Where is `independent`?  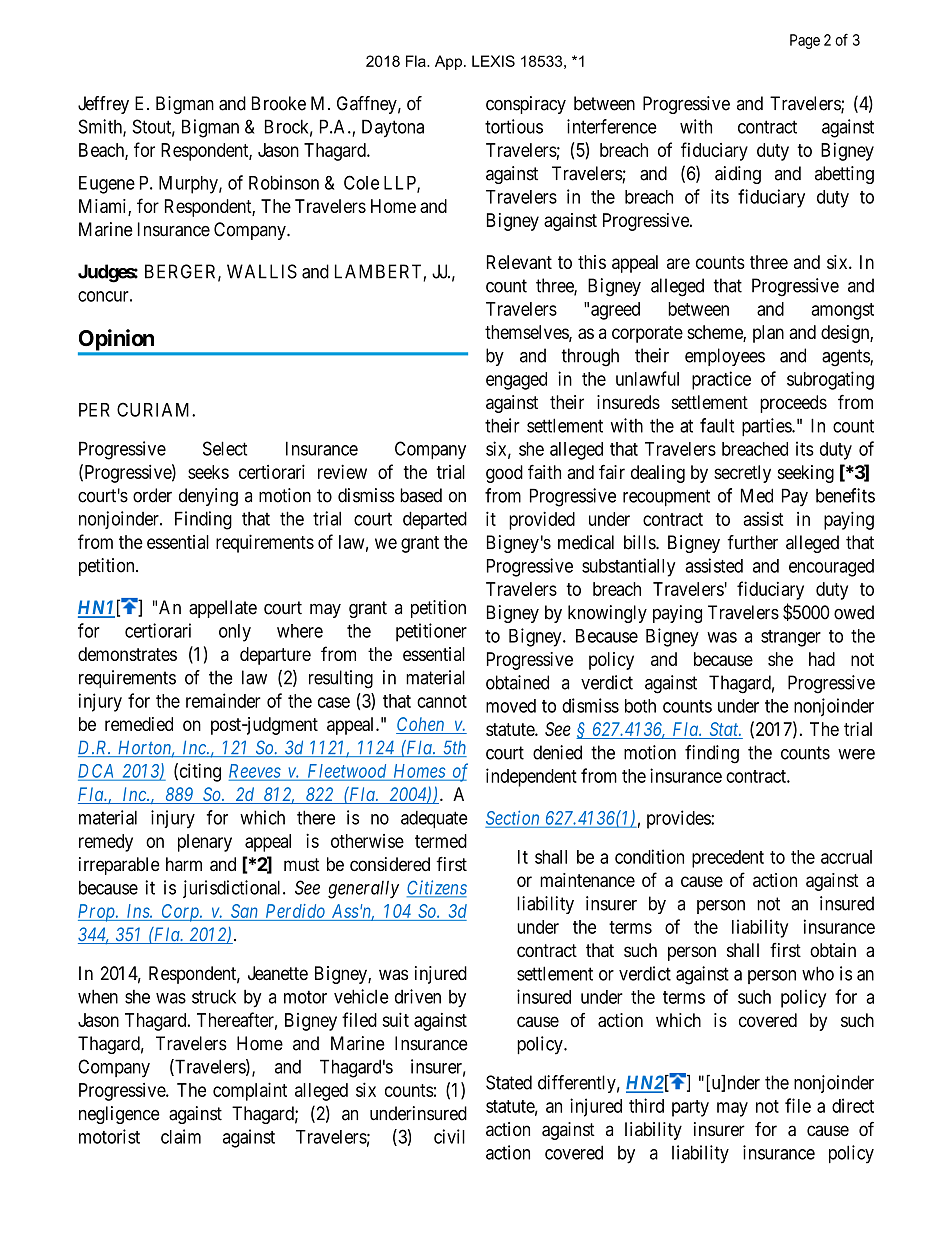
independent is located at coordinates (531, 777).
